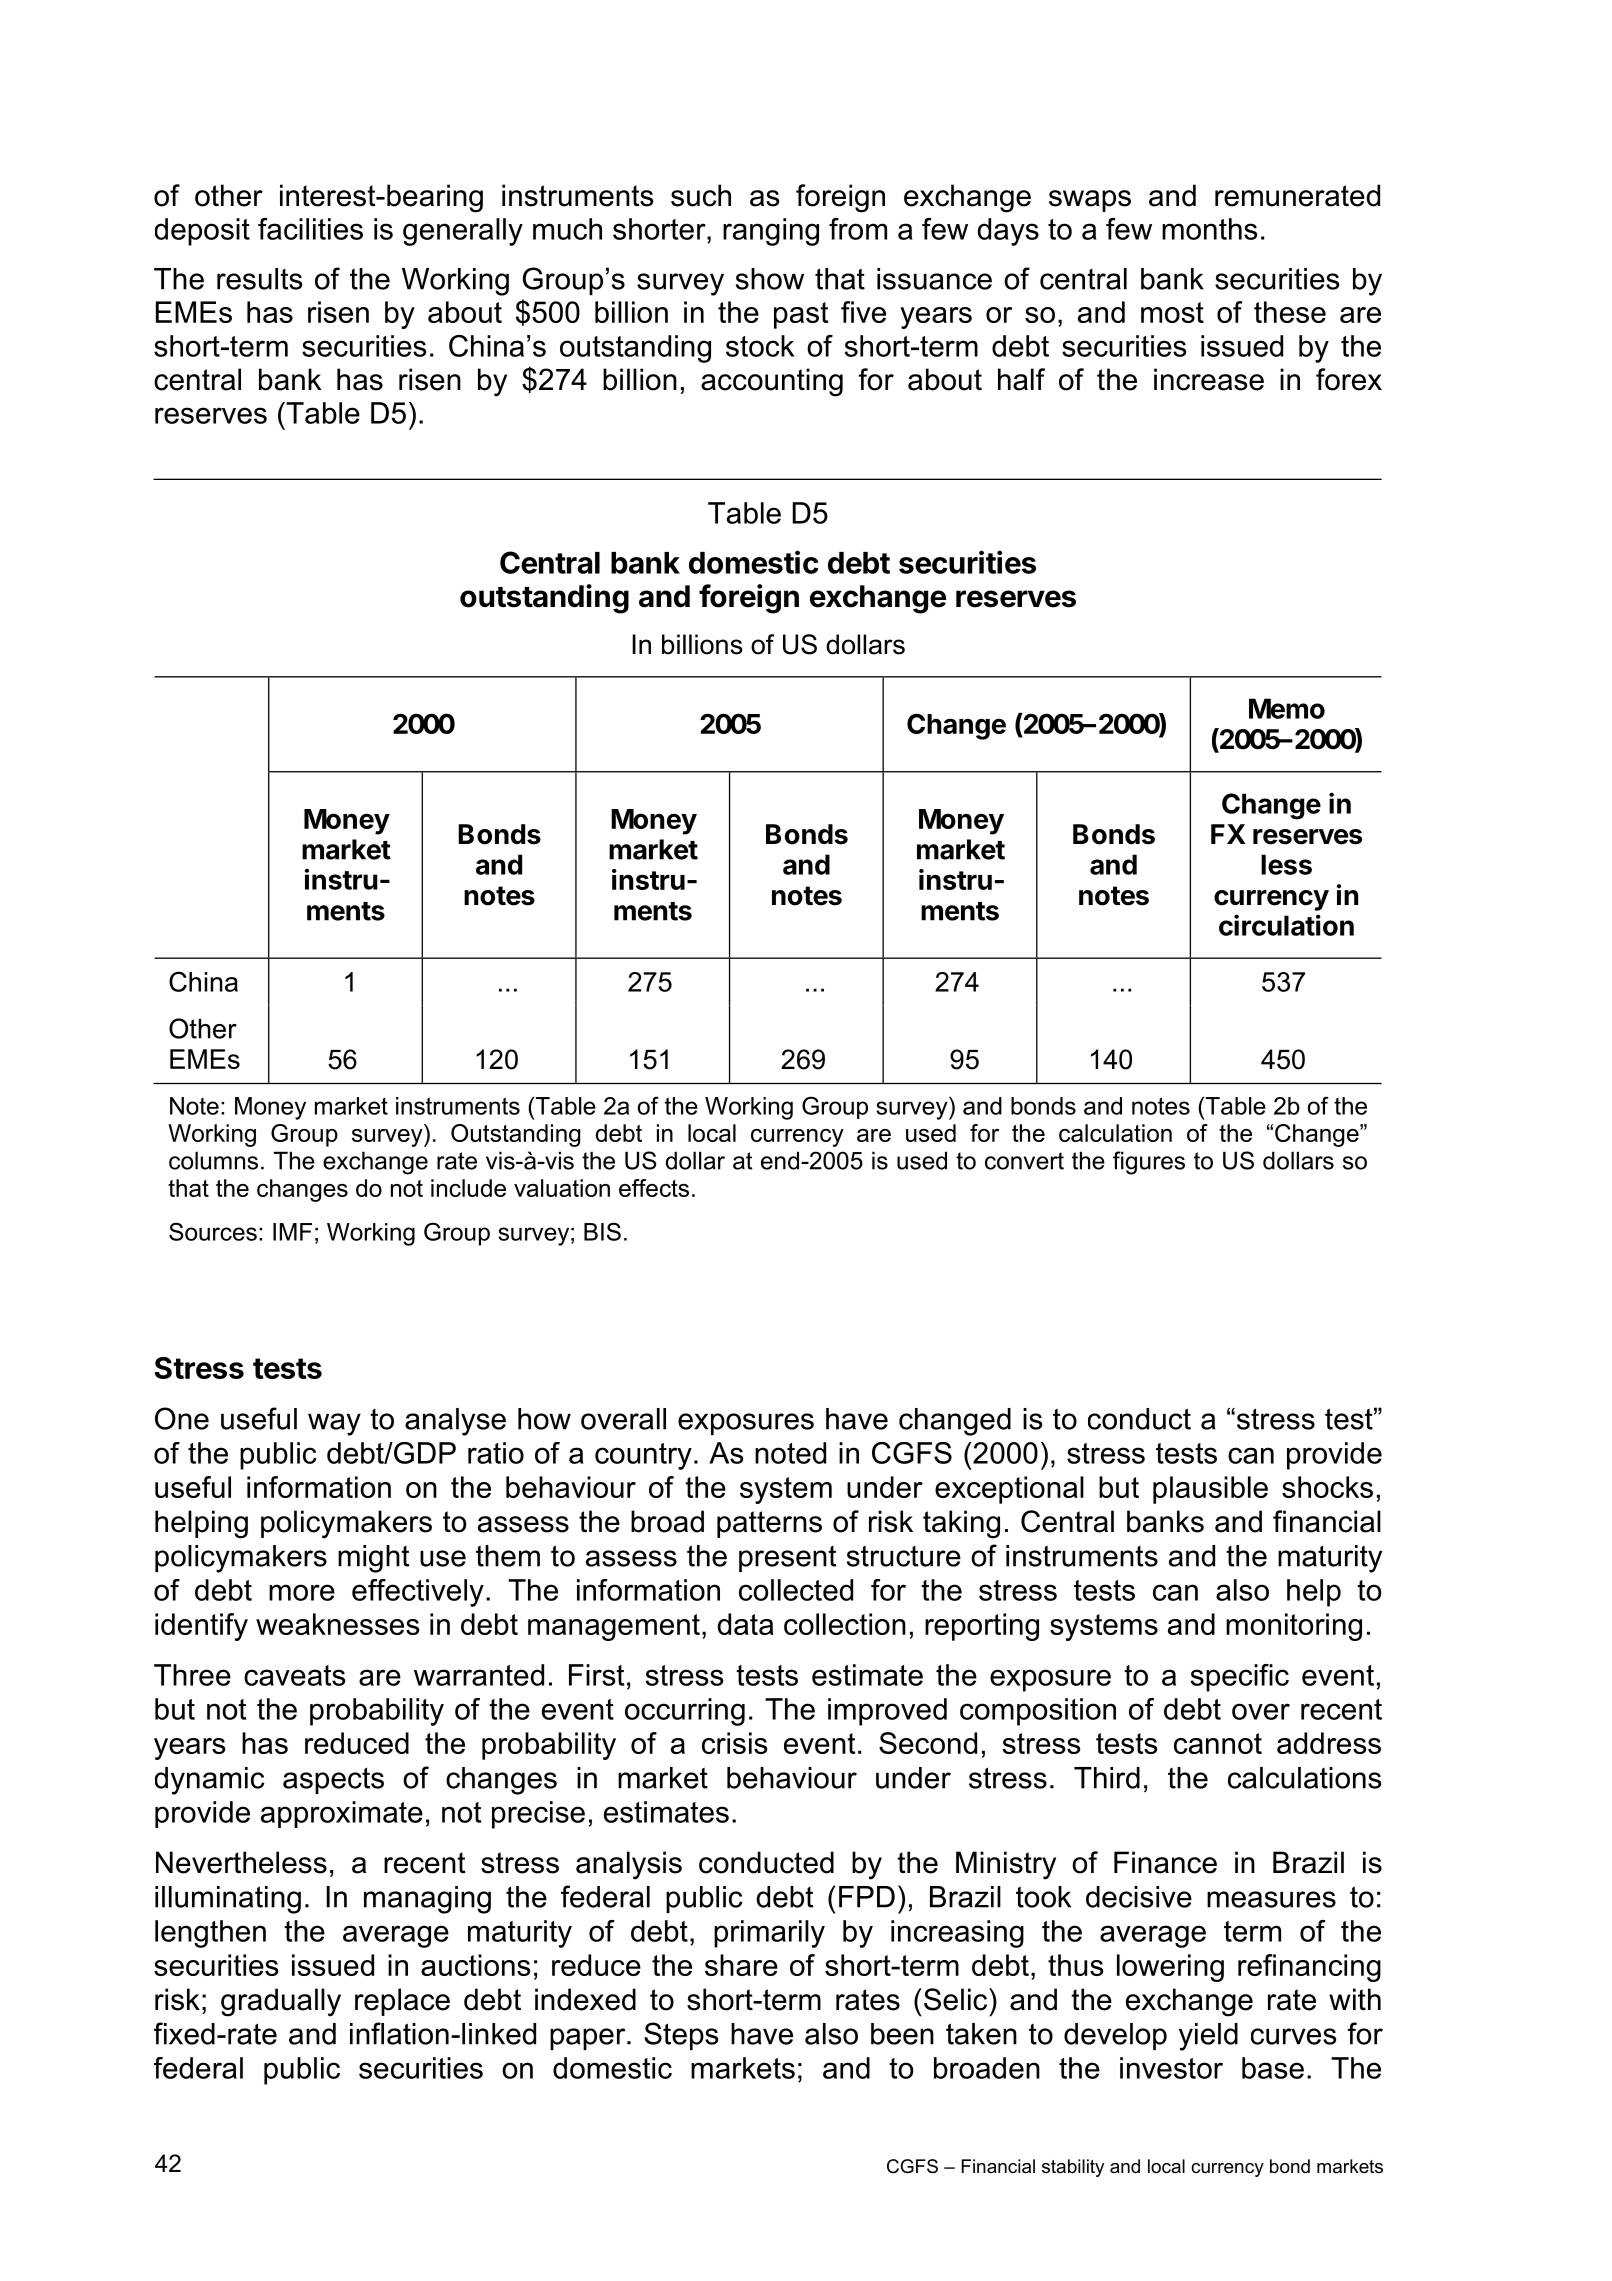  I want to click on facilities, so click(310, 229).
